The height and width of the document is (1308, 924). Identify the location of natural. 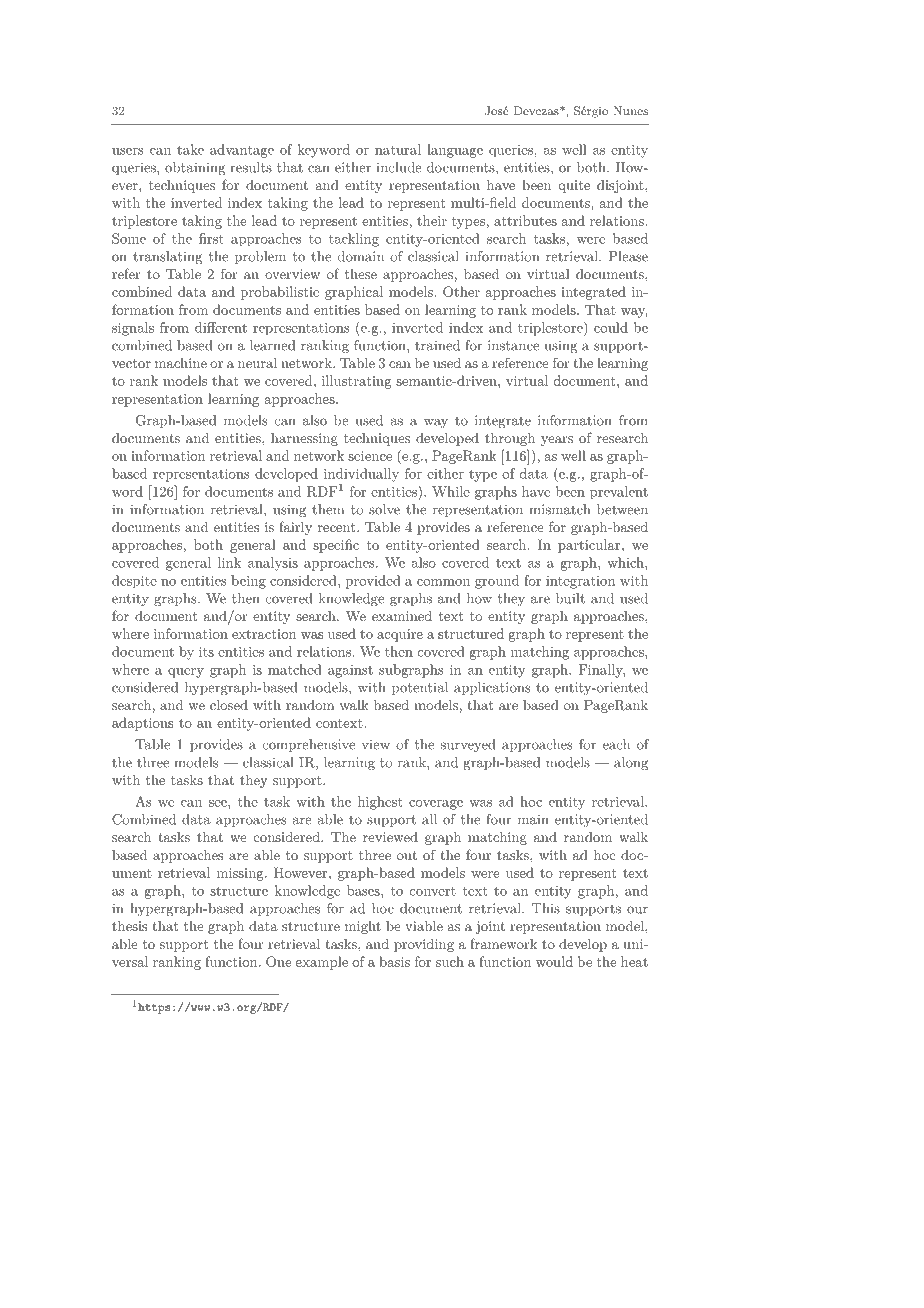
(398, 149).
